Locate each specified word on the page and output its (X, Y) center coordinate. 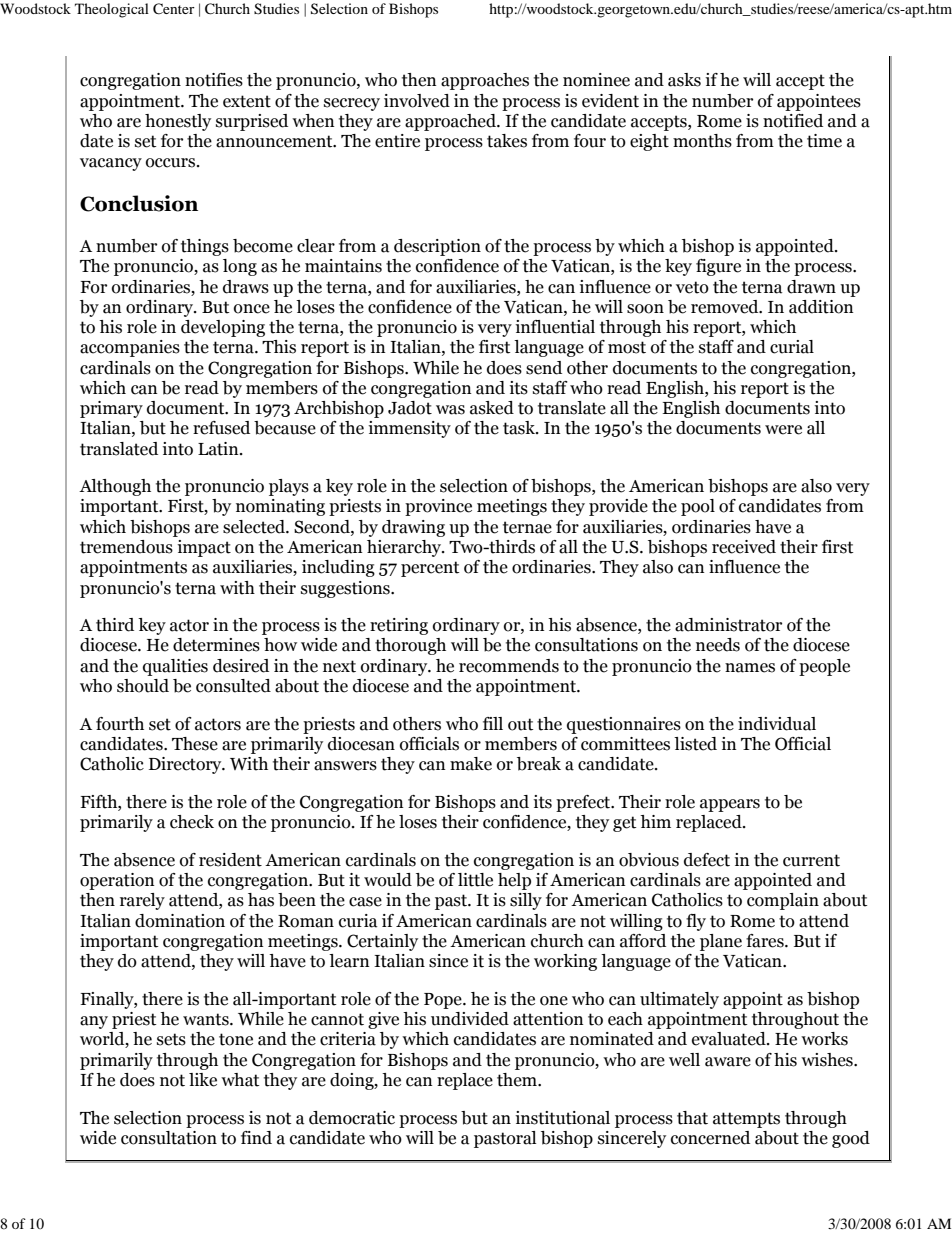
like (203, 1080)
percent (430, 569)
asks (684, 80)
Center (174, 9)
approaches (485, 81)
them (518, 1080)
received (744, 547)
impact (204, 548)
